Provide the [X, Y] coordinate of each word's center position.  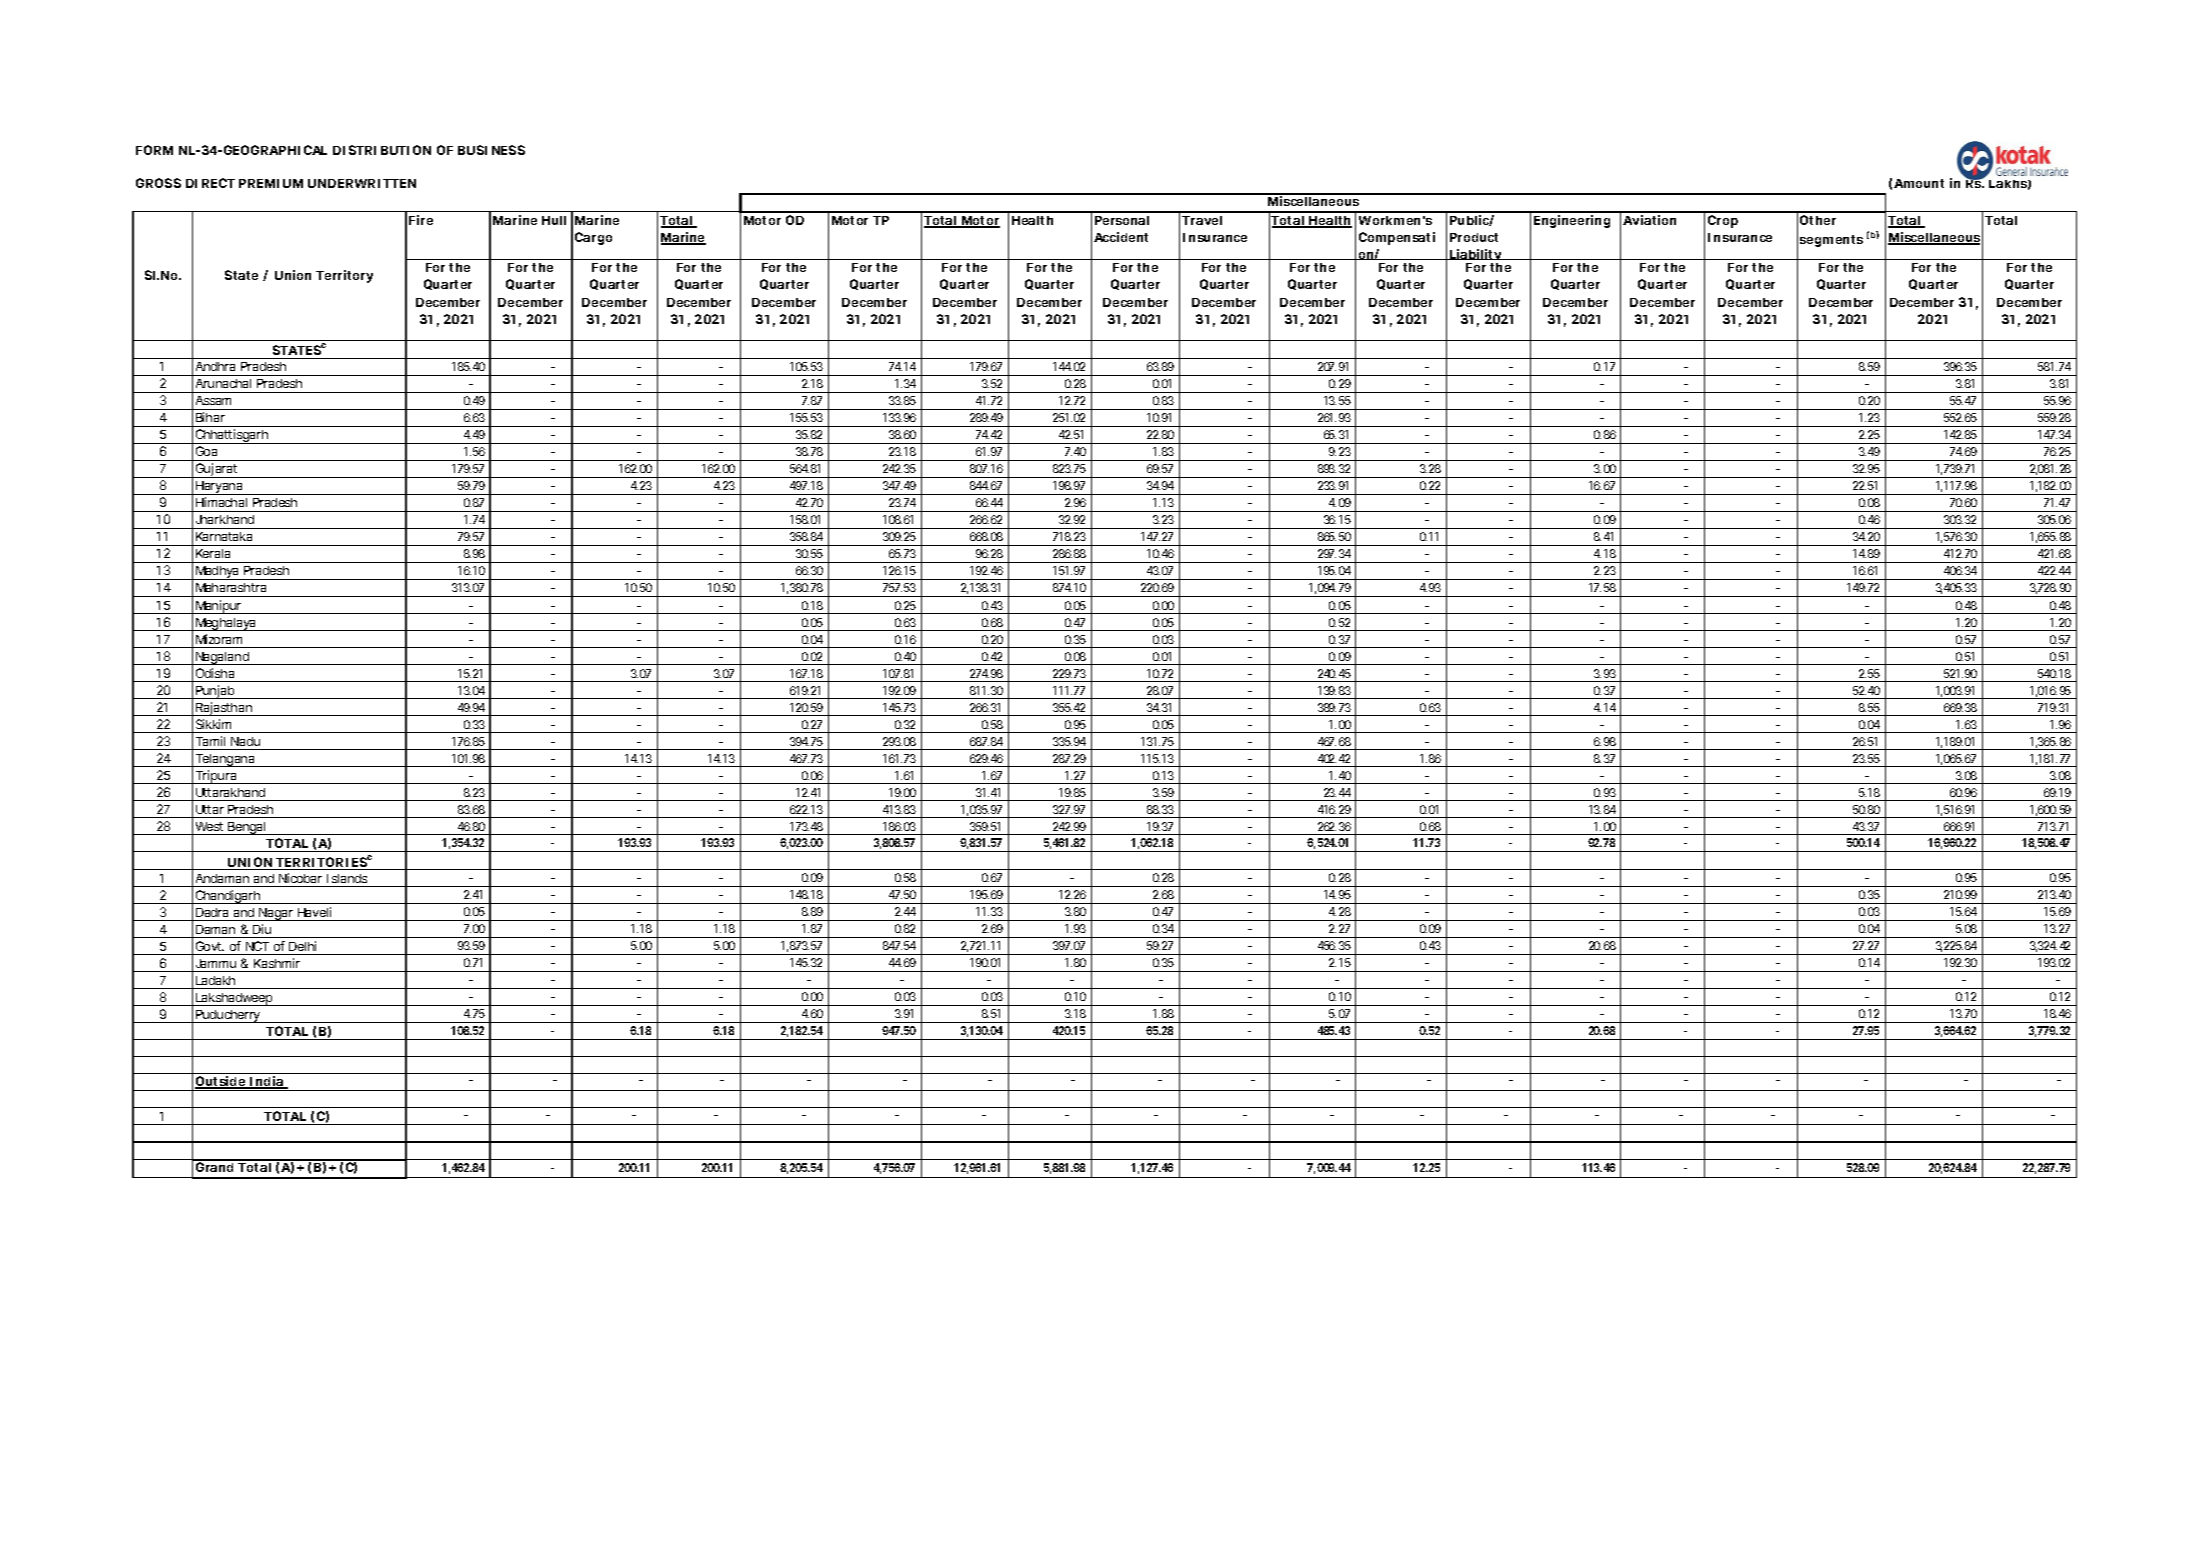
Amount [1919, 183]
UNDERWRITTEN [362, 183]
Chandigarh [228, 897]
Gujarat [217, 470]
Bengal [247, 828]
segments [1831, 241]
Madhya [218, 573]
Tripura [217, 777]
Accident [1121, 237]
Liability [1476, 257]
